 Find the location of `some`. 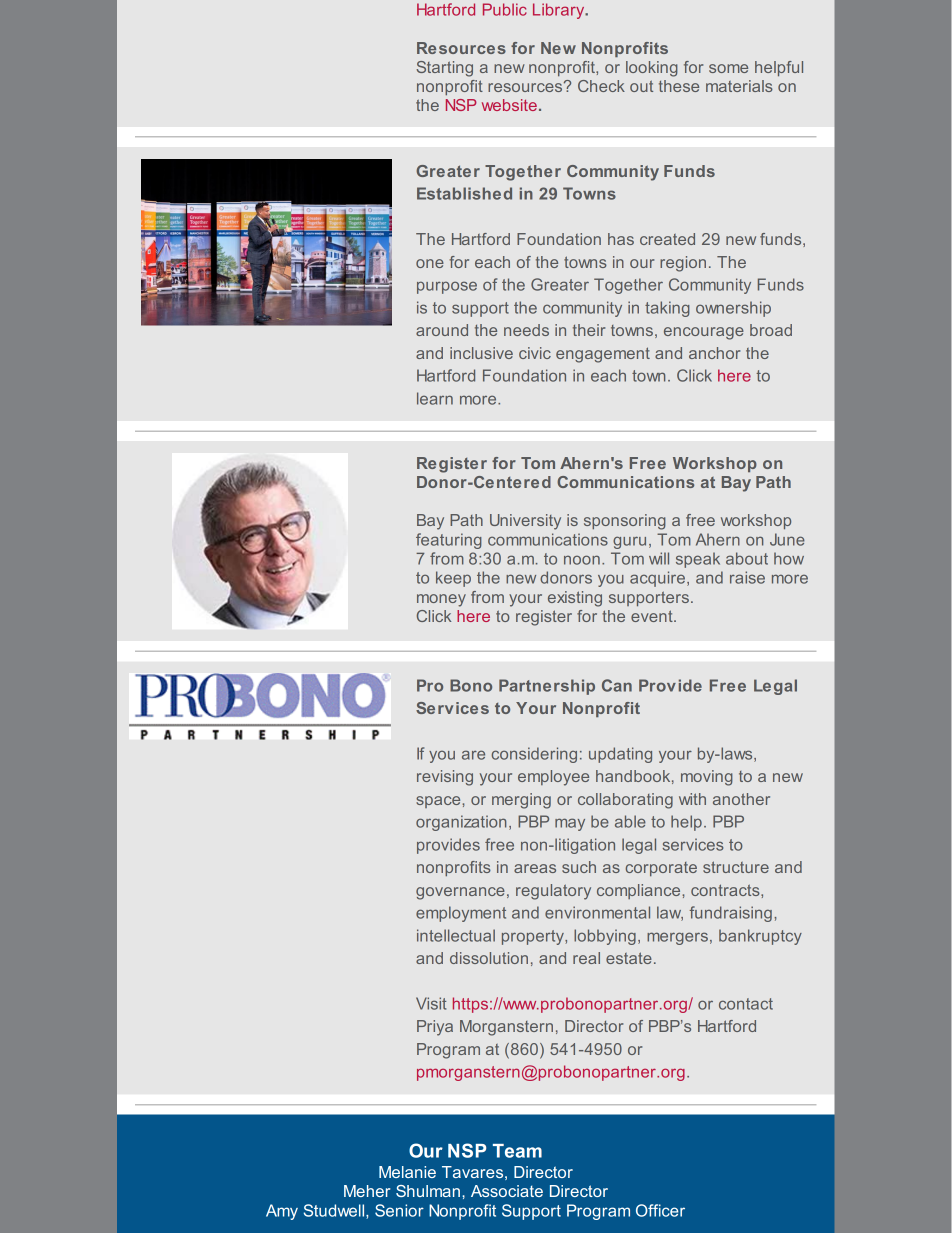

some is located at coordinates (728, 68).
